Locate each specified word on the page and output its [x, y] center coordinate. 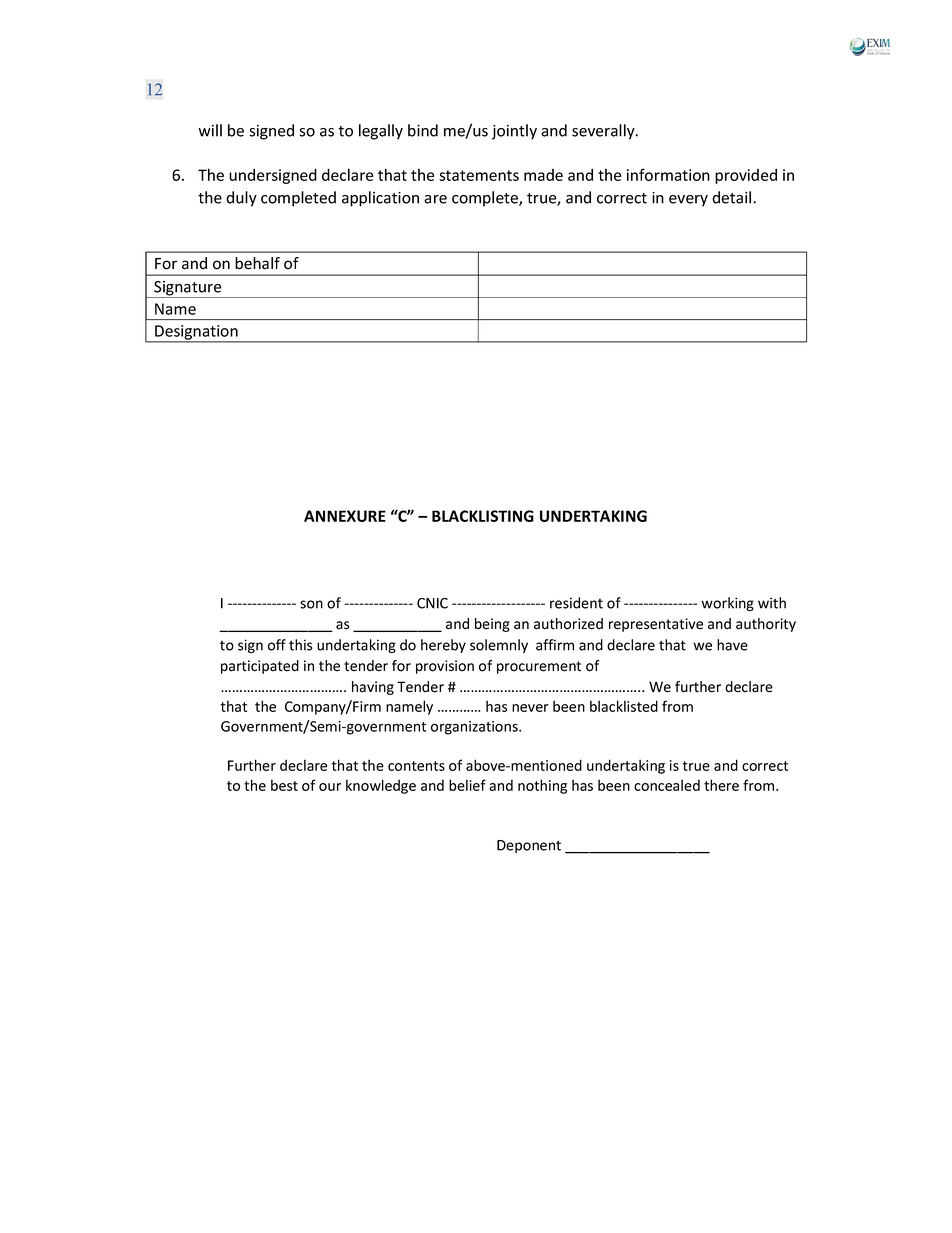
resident [576, 603]
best [284, 785]
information [668, 174]
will [210, 130]
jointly [514, 132]
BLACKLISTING [483, 516]
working [727, 604]
